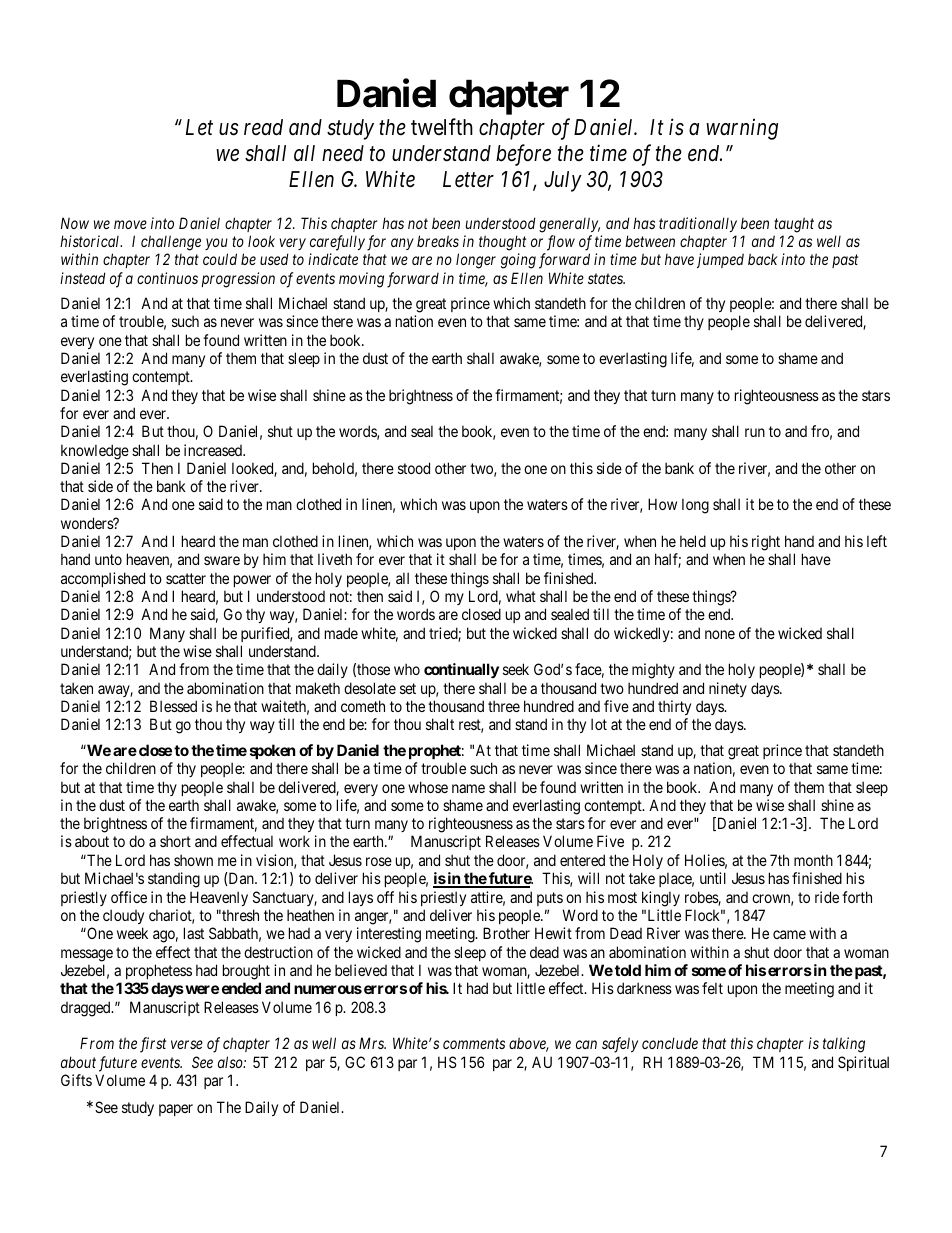 The width and height of the screenshot is (952, 1233). Describe the element at coordinates (742, 129) in the screenshot. I see `warning` at that location.
